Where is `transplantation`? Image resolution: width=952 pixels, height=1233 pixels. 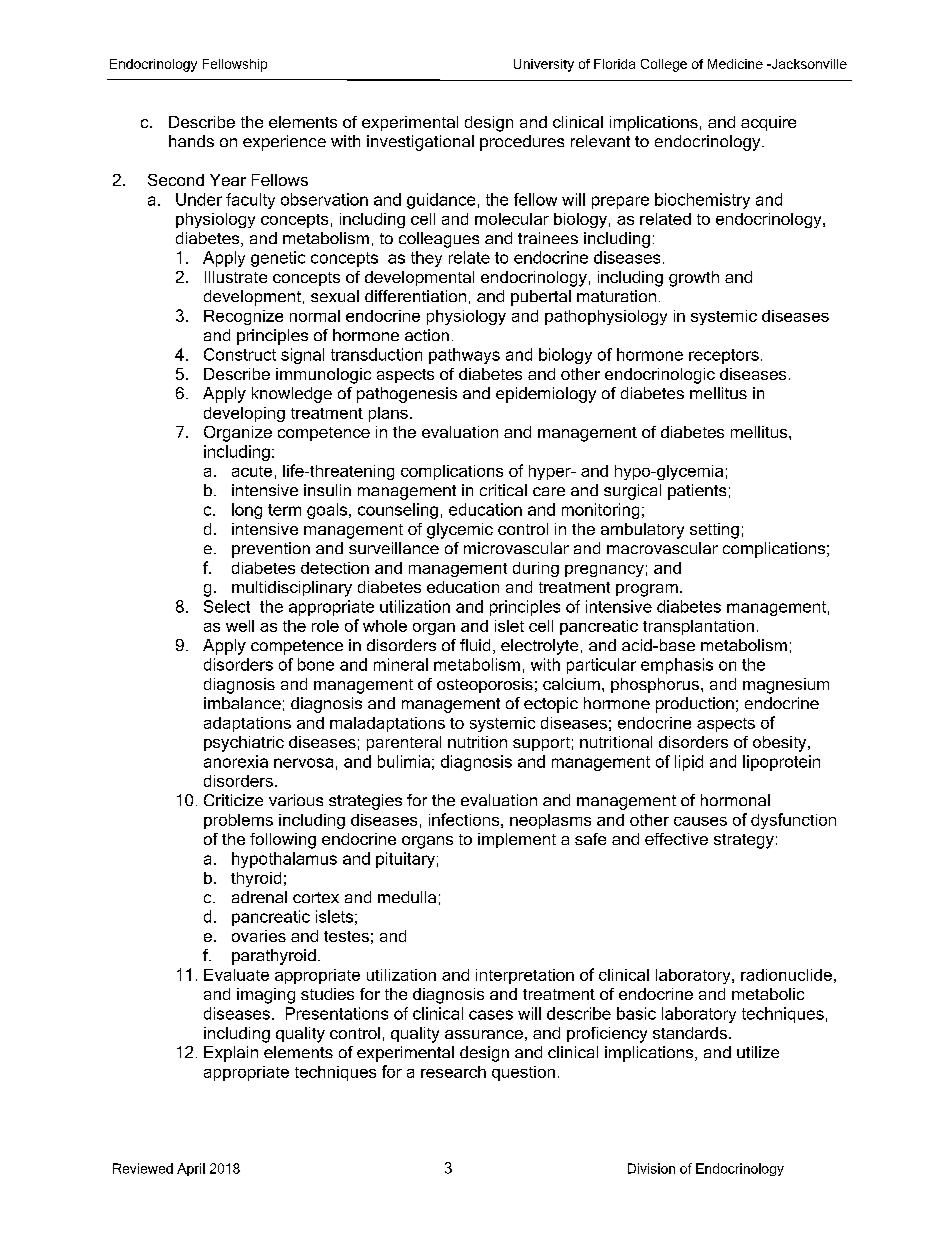 transplantation is located at coordinates (698, 627).
